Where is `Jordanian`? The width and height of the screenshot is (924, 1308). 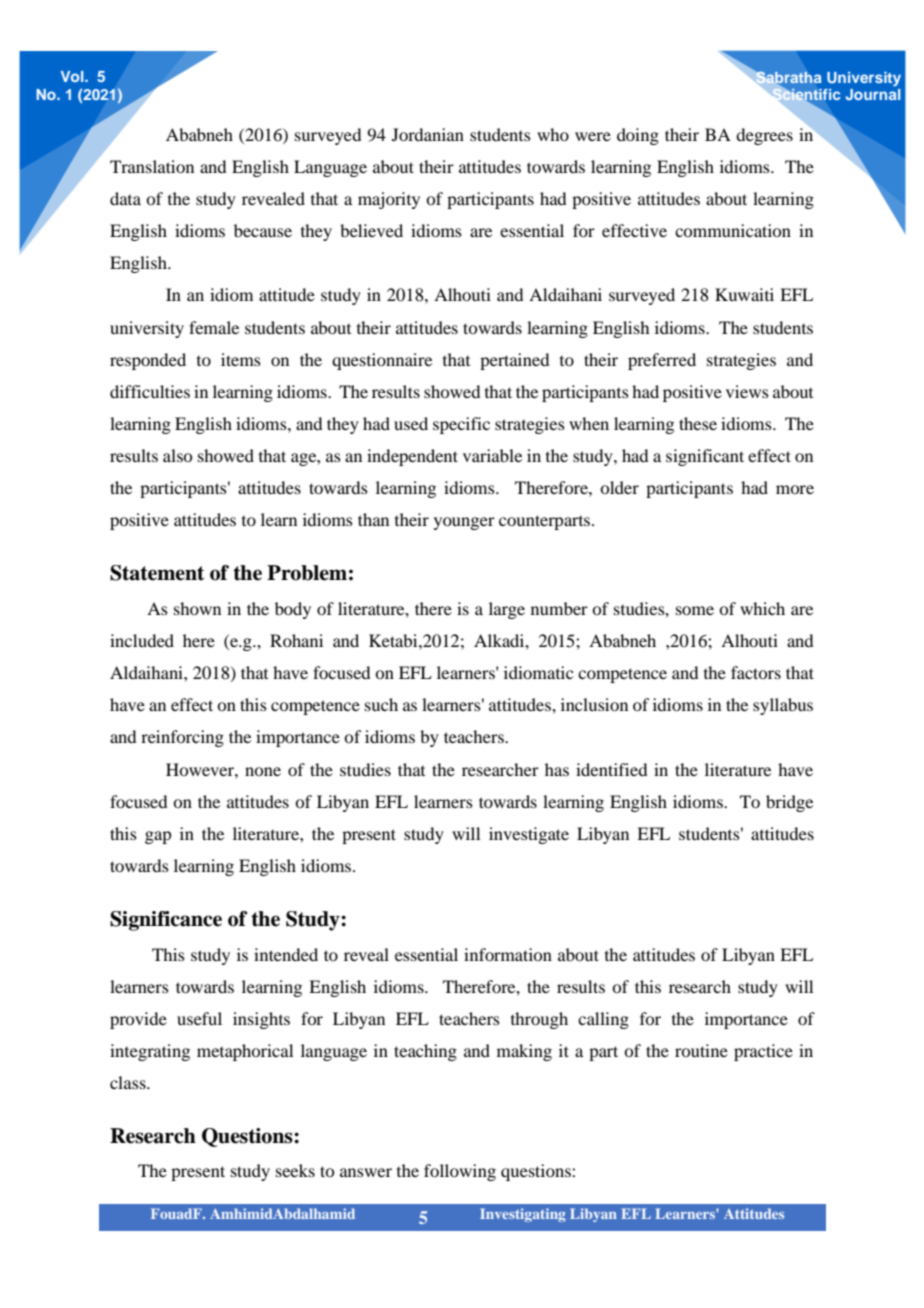
Jordanian is located at coordinates (428, 134).
